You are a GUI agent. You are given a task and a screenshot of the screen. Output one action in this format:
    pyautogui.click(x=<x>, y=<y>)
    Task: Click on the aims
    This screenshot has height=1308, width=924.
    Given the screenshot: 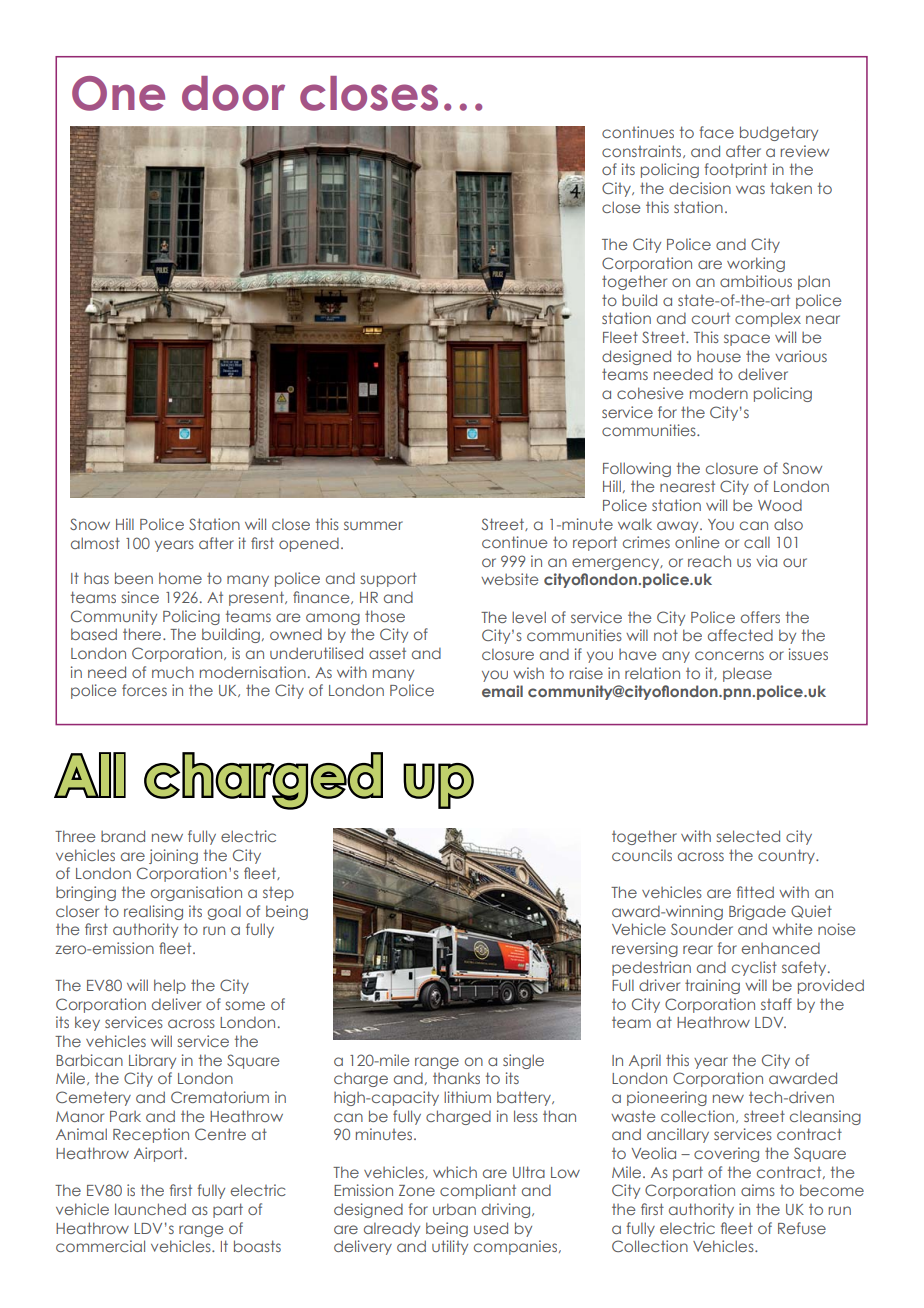 What is the action you would take?
    pyautogui.click(x=758, y=1190)
